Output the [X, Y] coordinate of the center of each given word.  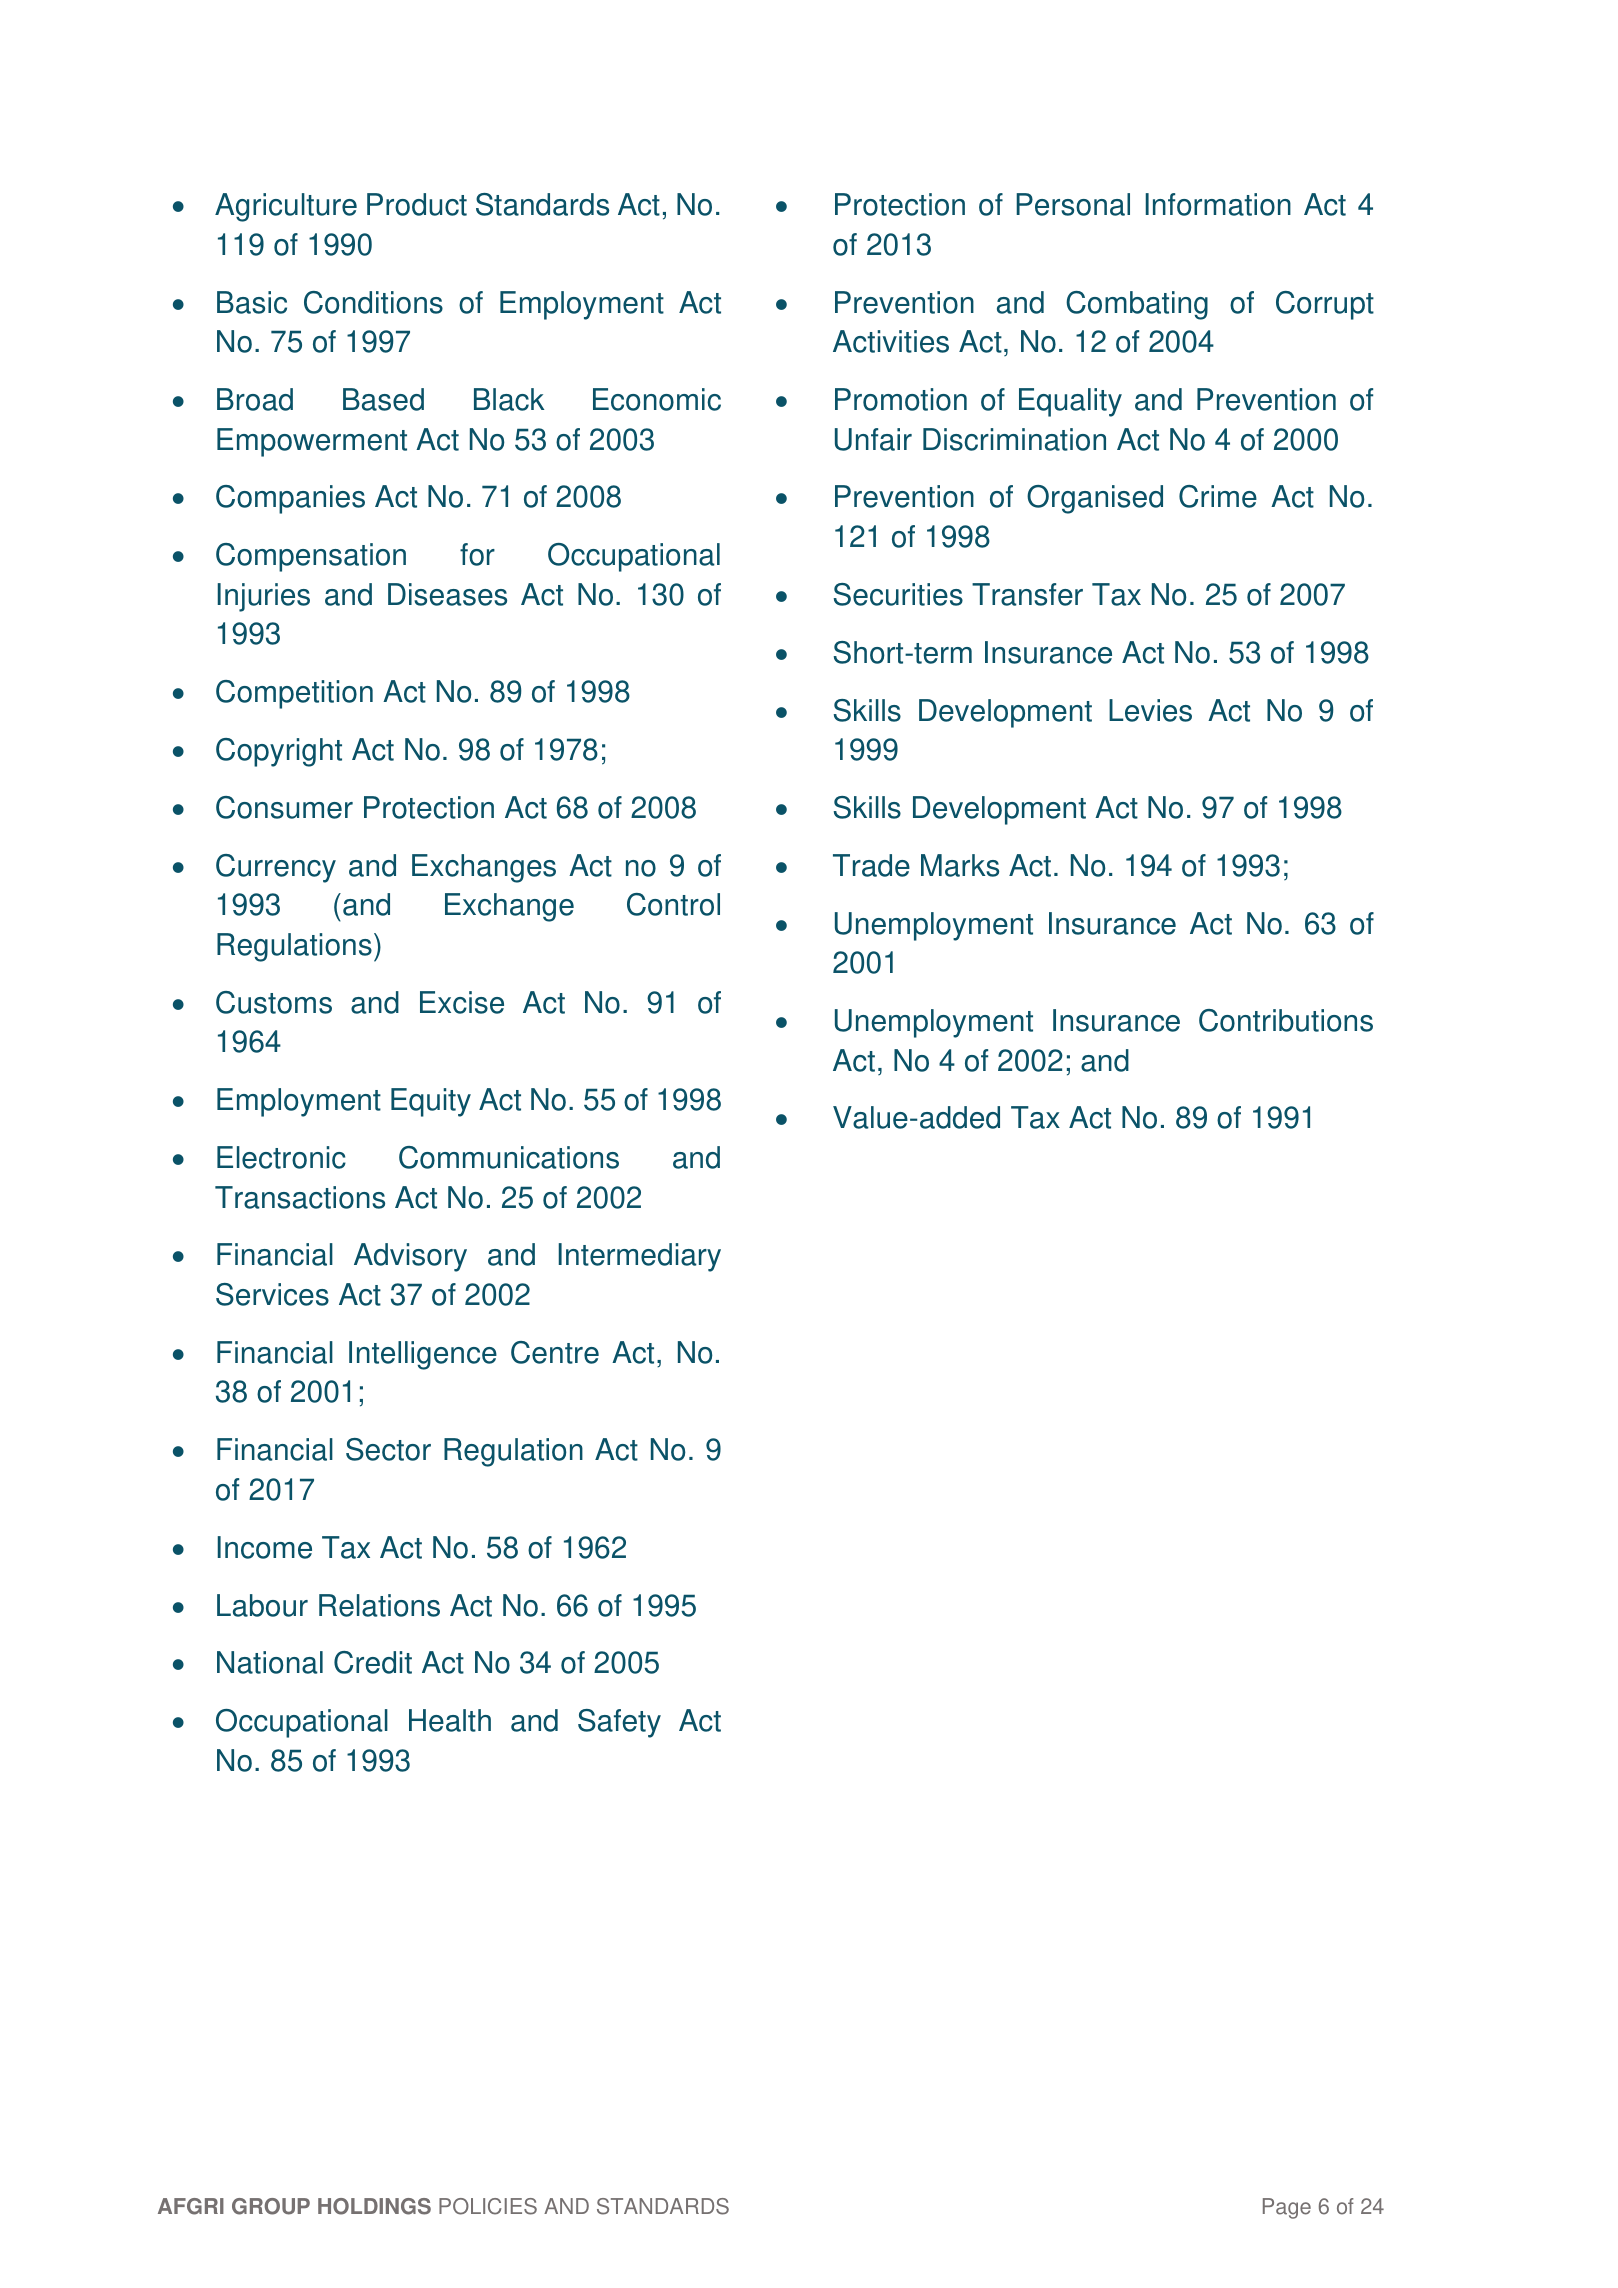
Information [1218, 204]
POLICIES [488, 2206]
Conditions [373, 302]
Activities [891, 341]
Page [1287, 2208]
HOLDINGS [374, 2206]
